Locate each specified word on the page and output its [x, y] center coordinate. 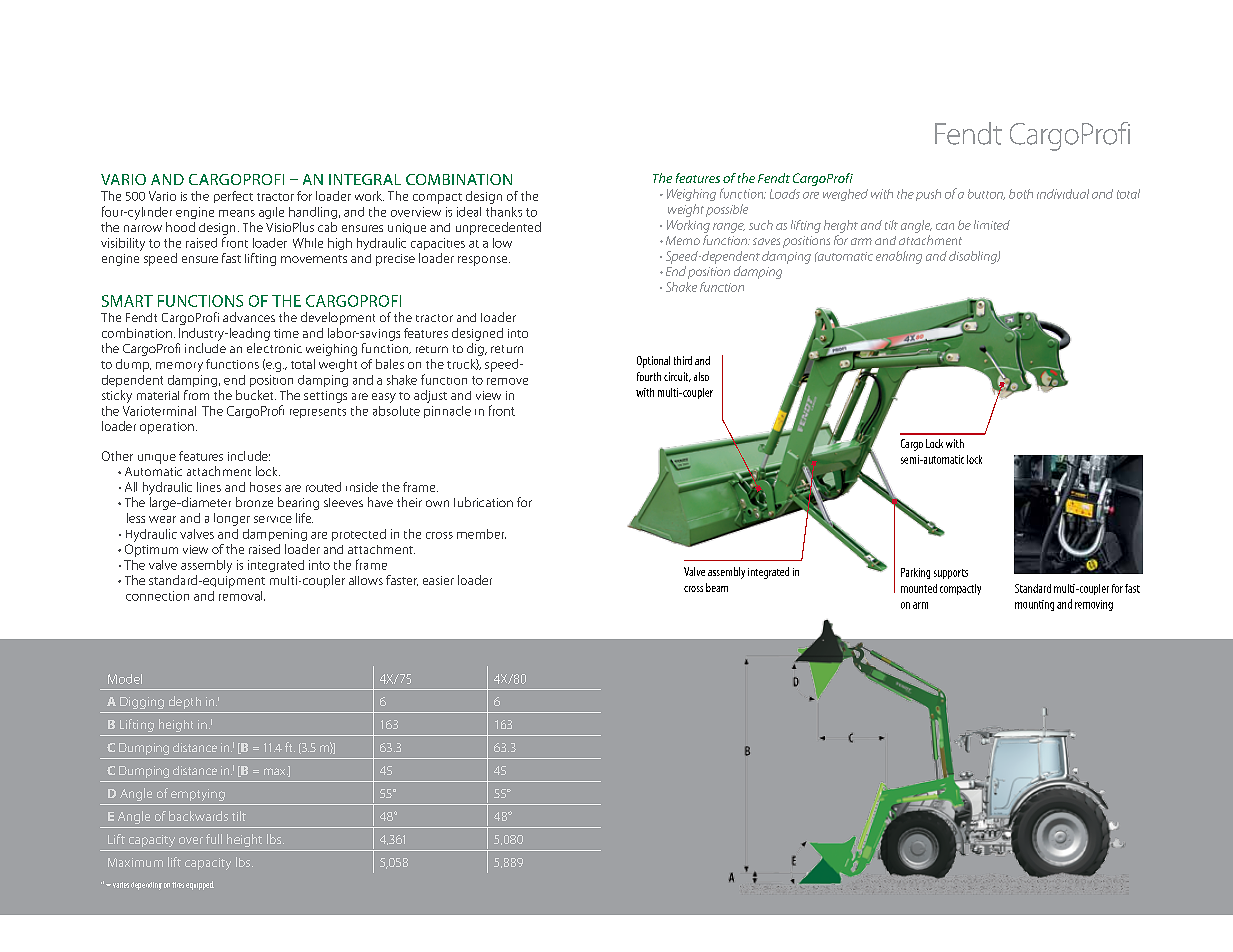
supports [951, 574]
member [481, 534]
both [1021, 194]
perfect [233, 197]
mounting [1034, 605]
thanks [504, 212]
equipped [200, 885]
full [214, 839]
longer [232, 519]
